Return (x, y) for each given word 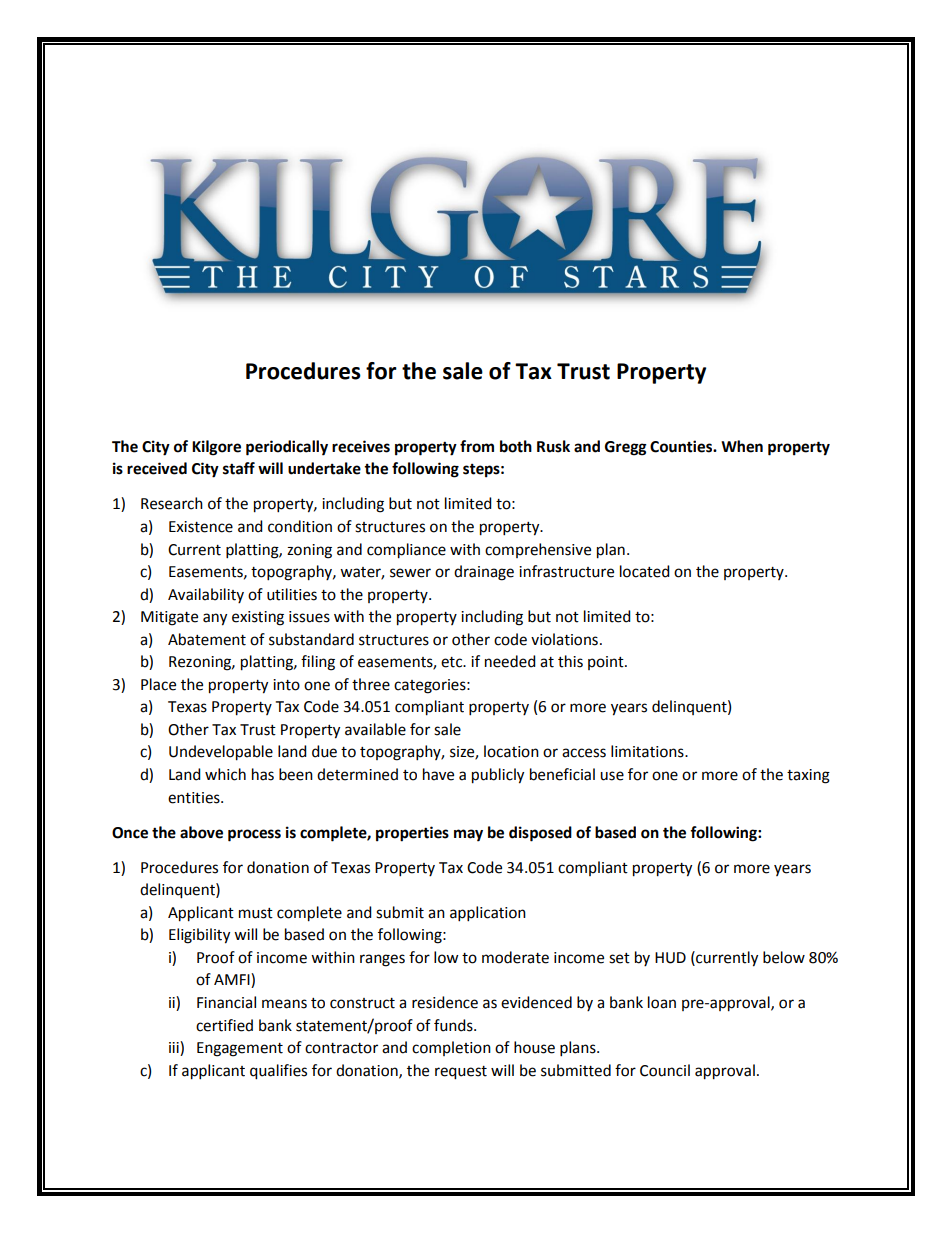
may (468, 835)
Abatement (207, 639)
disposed (540, 834)
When (742, 446)
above (201, 832)
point (607, 663)
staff (239, 468)
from (477, 446)
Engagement (240, 1049)
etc (453, 662)
